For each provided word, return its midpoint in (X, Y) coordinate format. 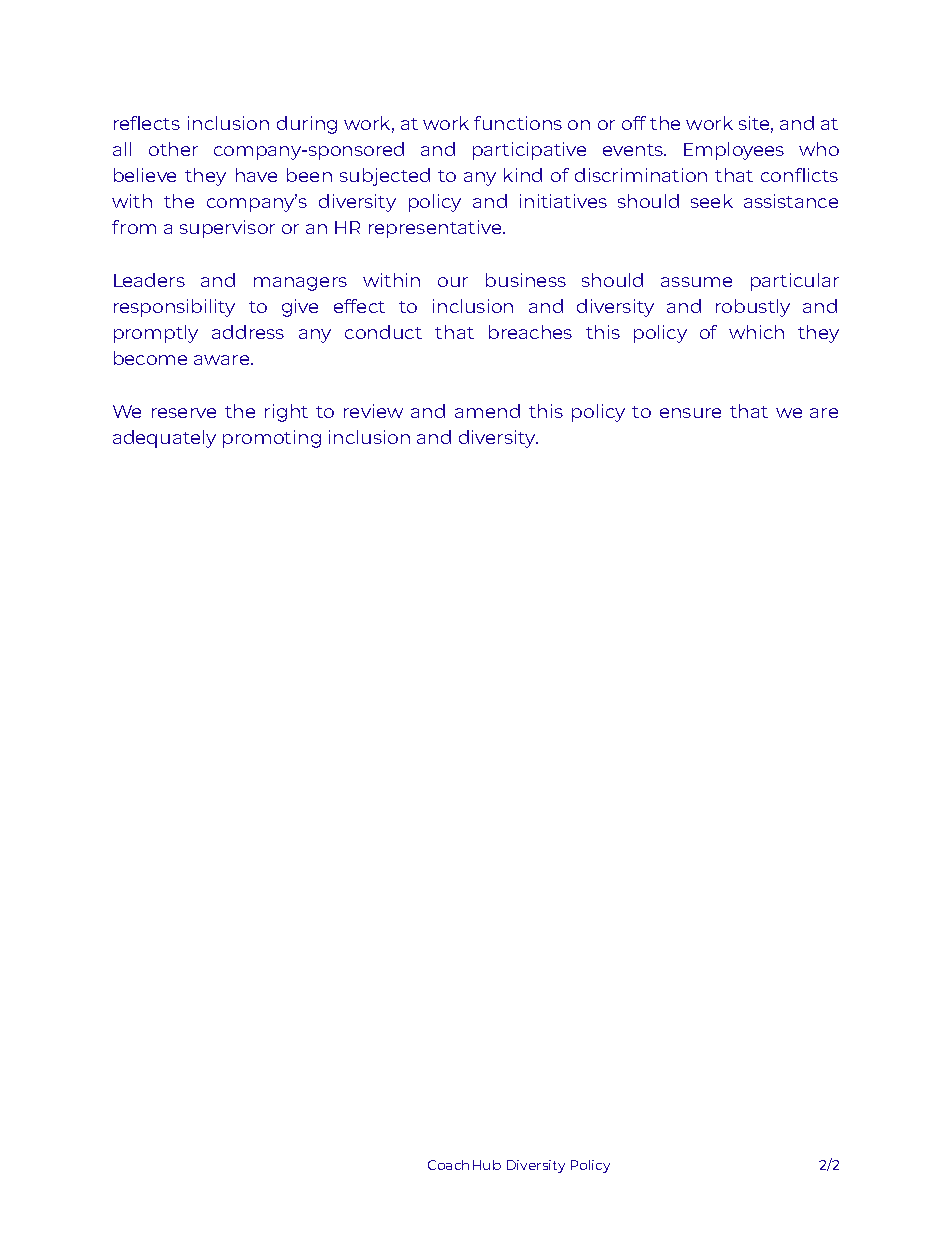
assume (696, 282)
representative (436, 229)
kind (523, 175)
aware (223, 360)
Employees (734, 151)
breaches (530, 332)
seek (712, 201)
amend (487, 411)
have (256, 175)
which (756, 332)
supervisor (227, 229)
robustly (753, 308)
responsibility (174, 308)
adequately (164, 439)
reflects (147, 123)
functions (518, 123)
